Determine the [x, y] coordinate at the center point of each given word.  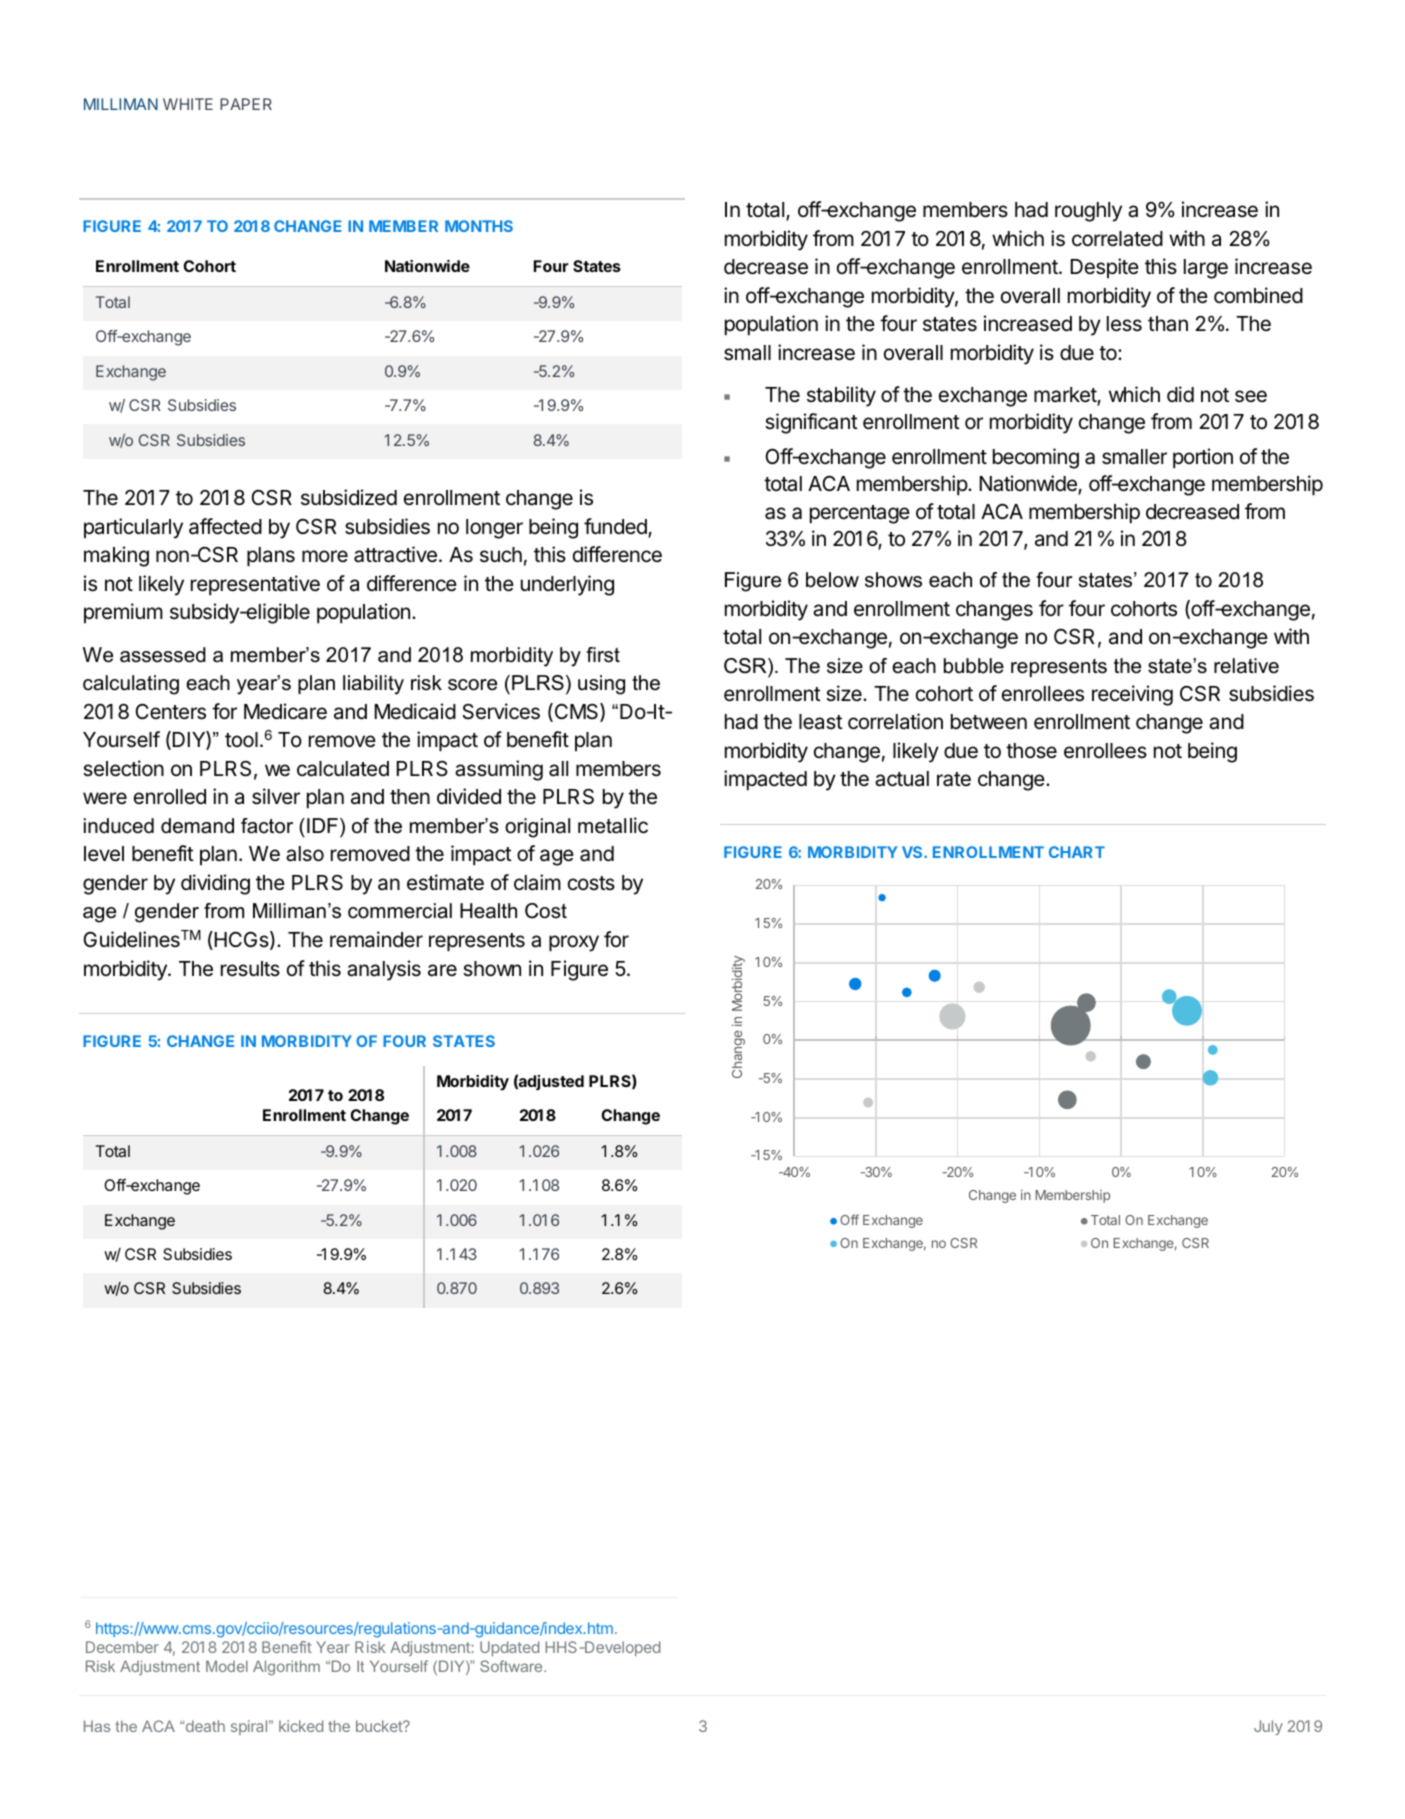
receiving [1132, 695]
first [603, 655]
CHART [1077, 852]
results [250, 969]
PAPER [246, 104]
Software [512, 1666]
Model [227, 1666]
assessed [163, 655]
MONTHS [479, 226]
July [1268, 1727]
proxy [574, 943]
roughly [1088, 212]
